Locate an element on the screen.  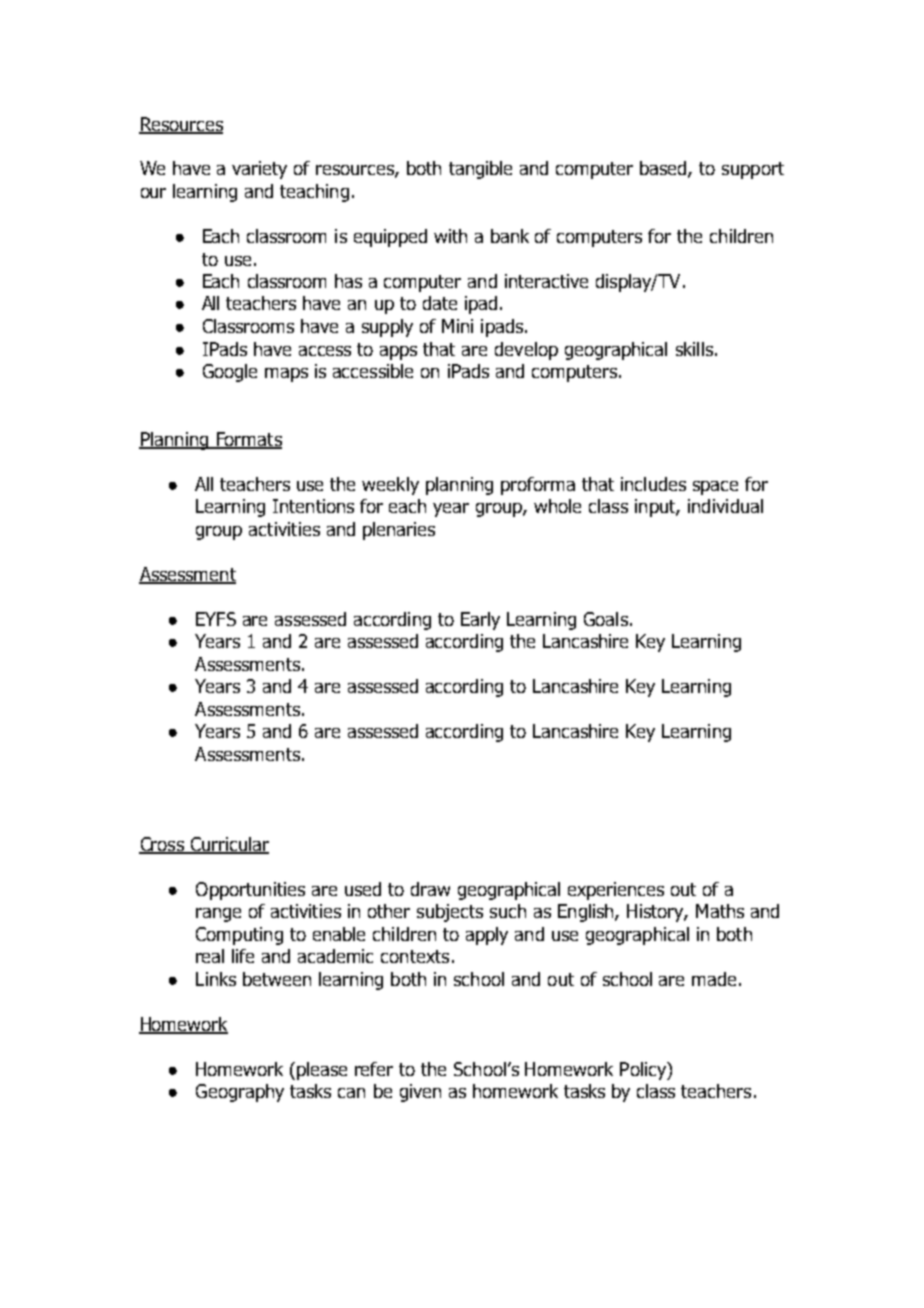
Geography is located at coordinates (240, 1093).
